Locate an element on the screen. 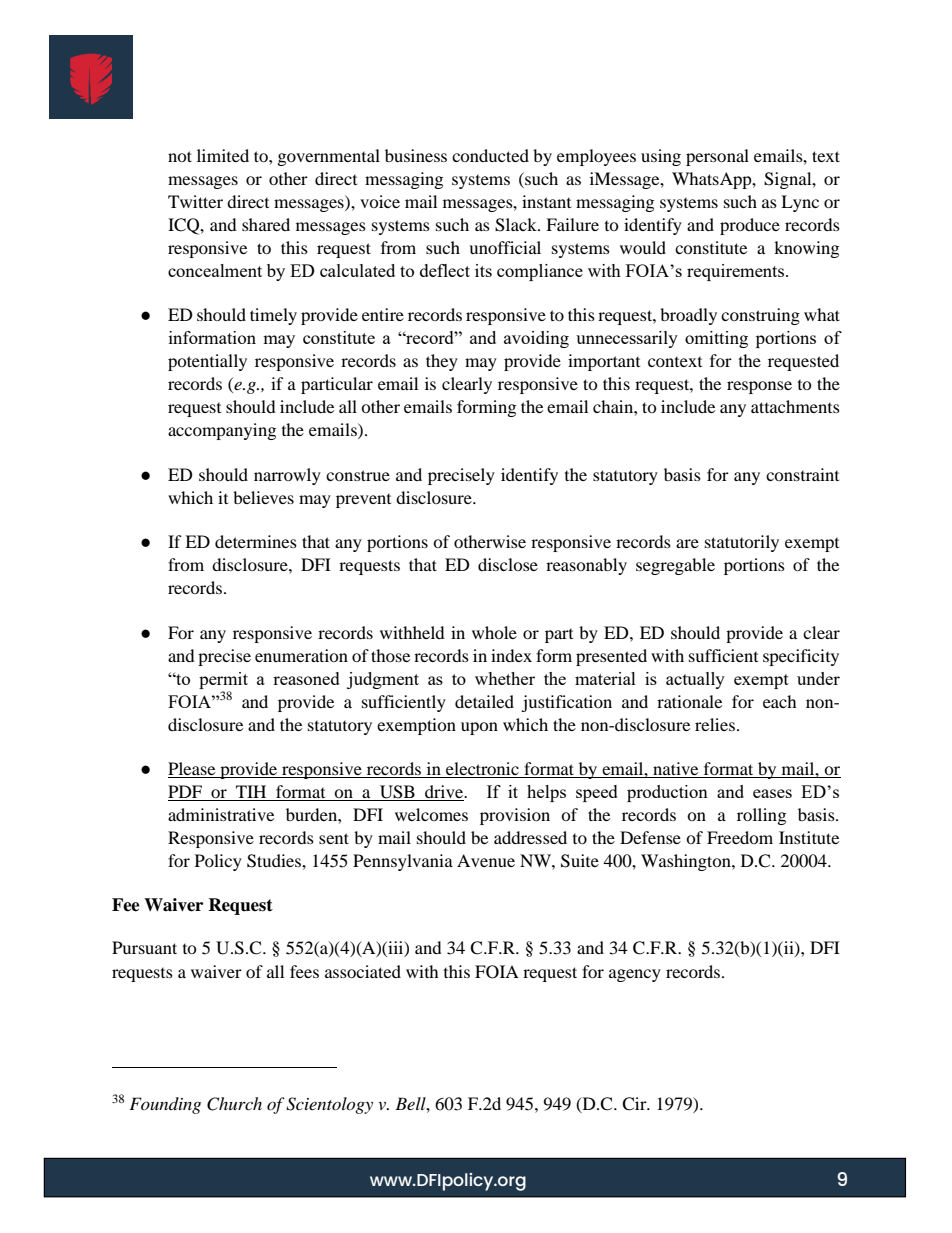  Church is located at coordinates (234, 1104).
